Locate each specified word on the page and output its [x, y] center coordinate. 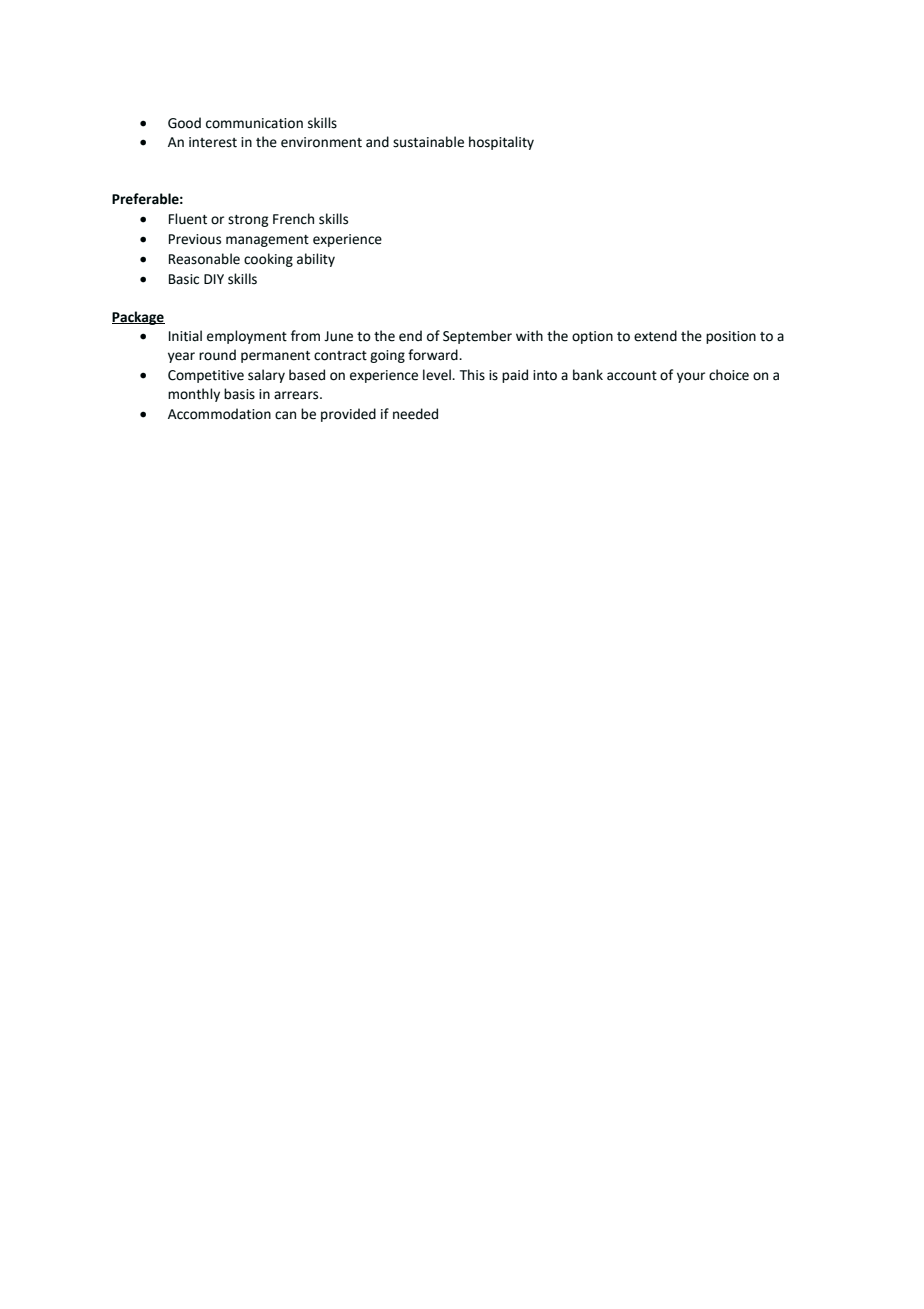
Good [184, 123]
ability [316, 260]
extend [655, 336]
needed [415, 414]
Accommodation [219, 414]
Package [138, 318]
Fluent [188, 219]
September [477, 337]
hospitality [501, 143]
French [293, 219]
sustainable [428, 142]
